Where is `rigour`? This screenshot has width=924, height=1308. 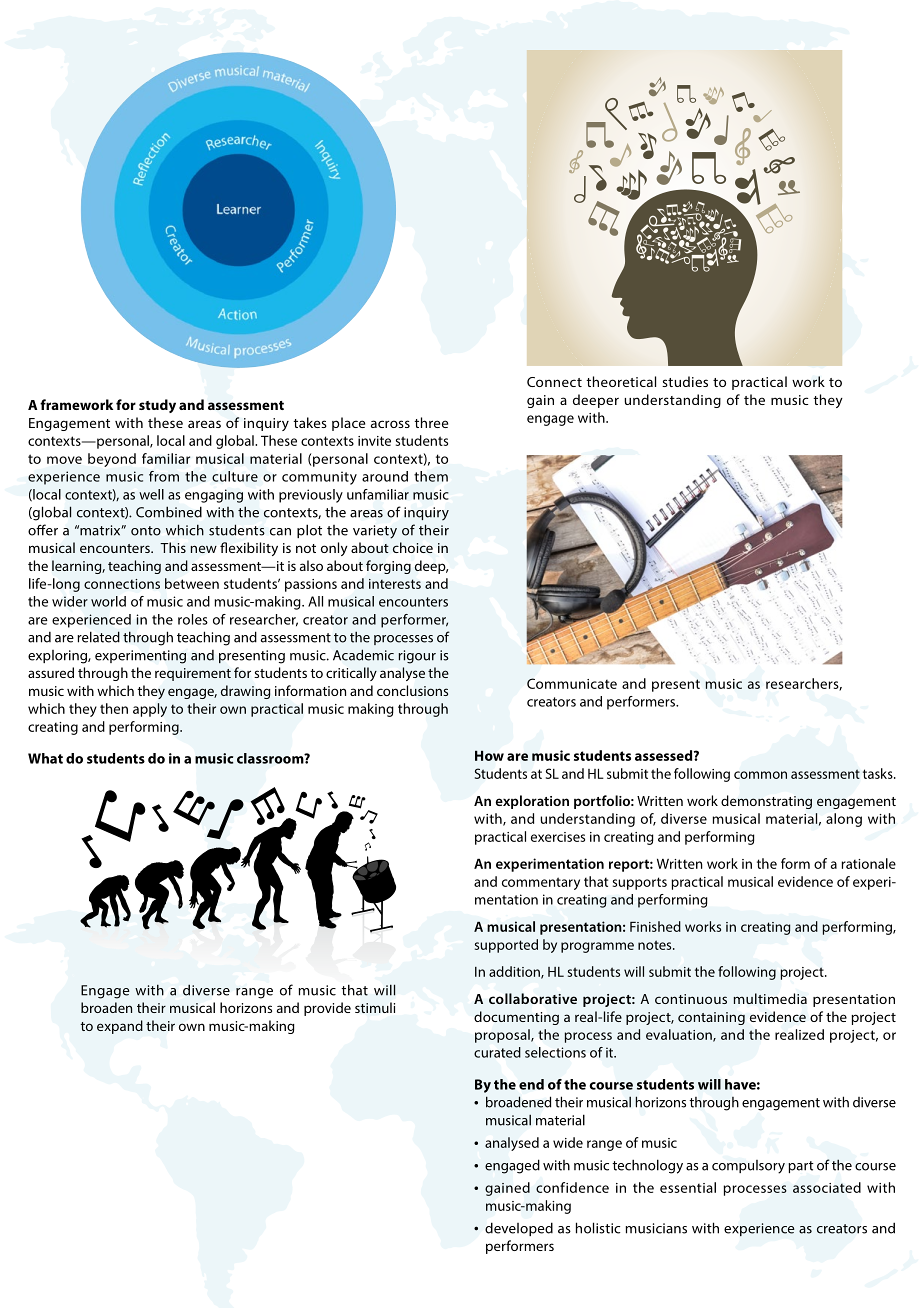 rigour is located at coordinates (417, 657).
